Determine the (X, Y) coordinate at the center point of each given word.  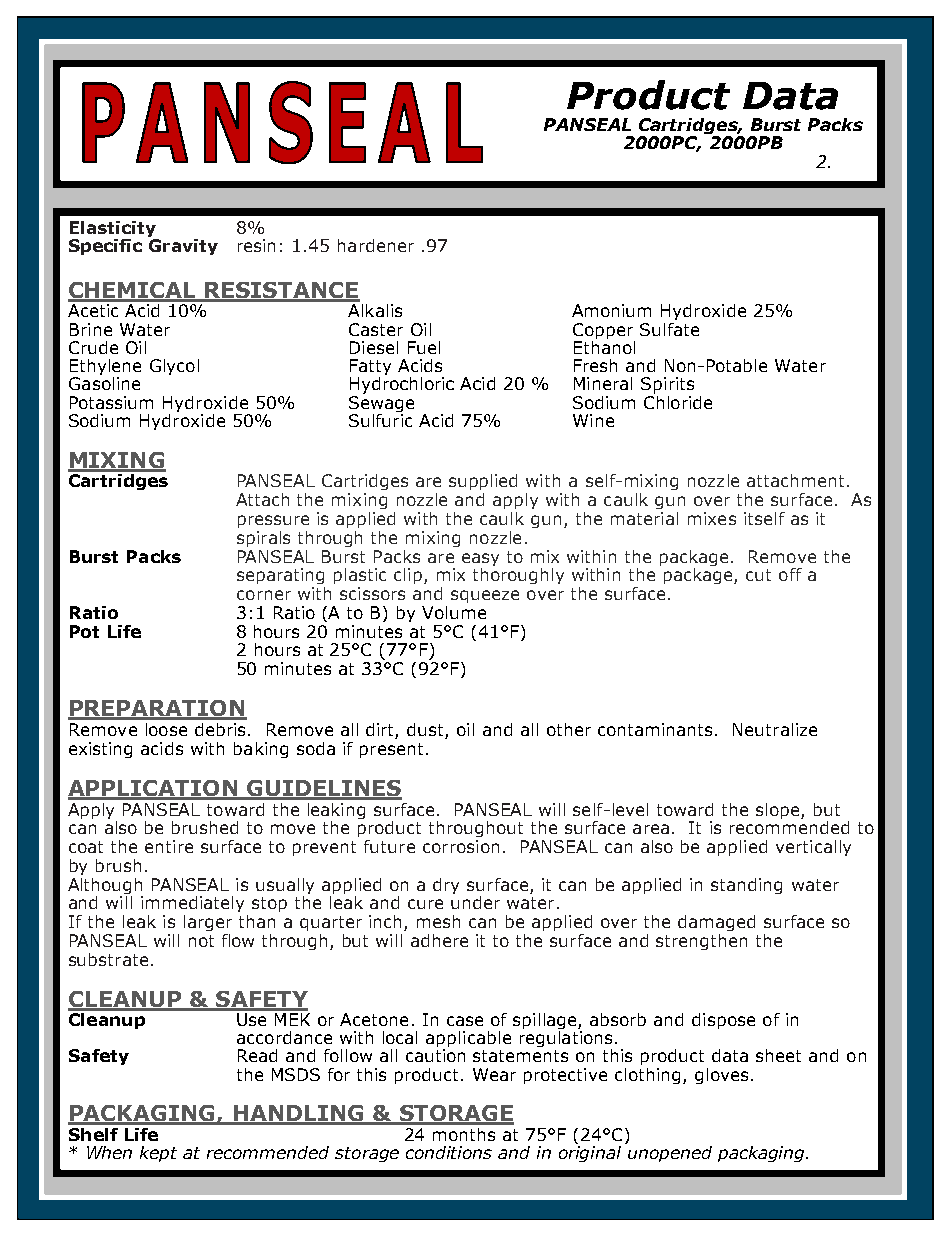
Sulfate (669, 329)
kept (158, 1154)
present (391, 750)
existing (100, 750)
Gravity (183, 247)
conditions (449, 1152)
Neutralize (775, 729)
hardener (376, 245)
